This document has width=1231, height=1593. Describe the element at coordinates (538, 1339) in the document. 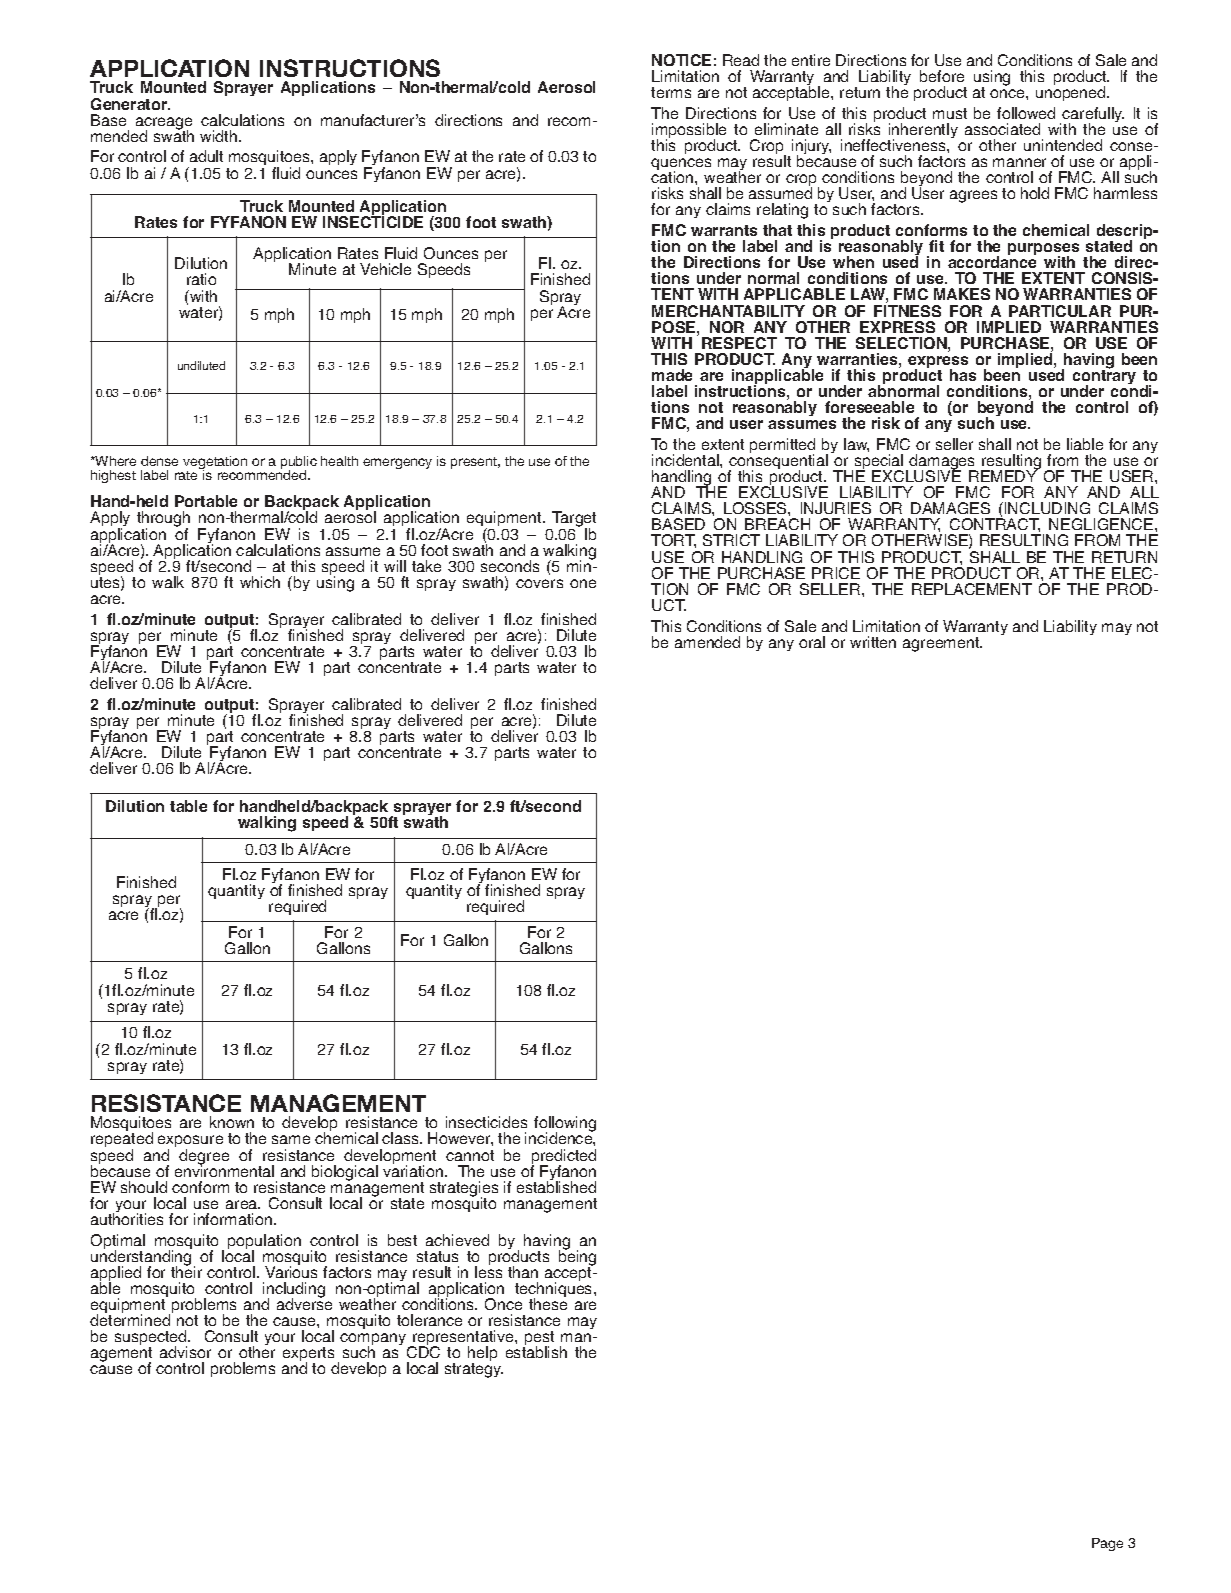

I see `pest` at that location.
